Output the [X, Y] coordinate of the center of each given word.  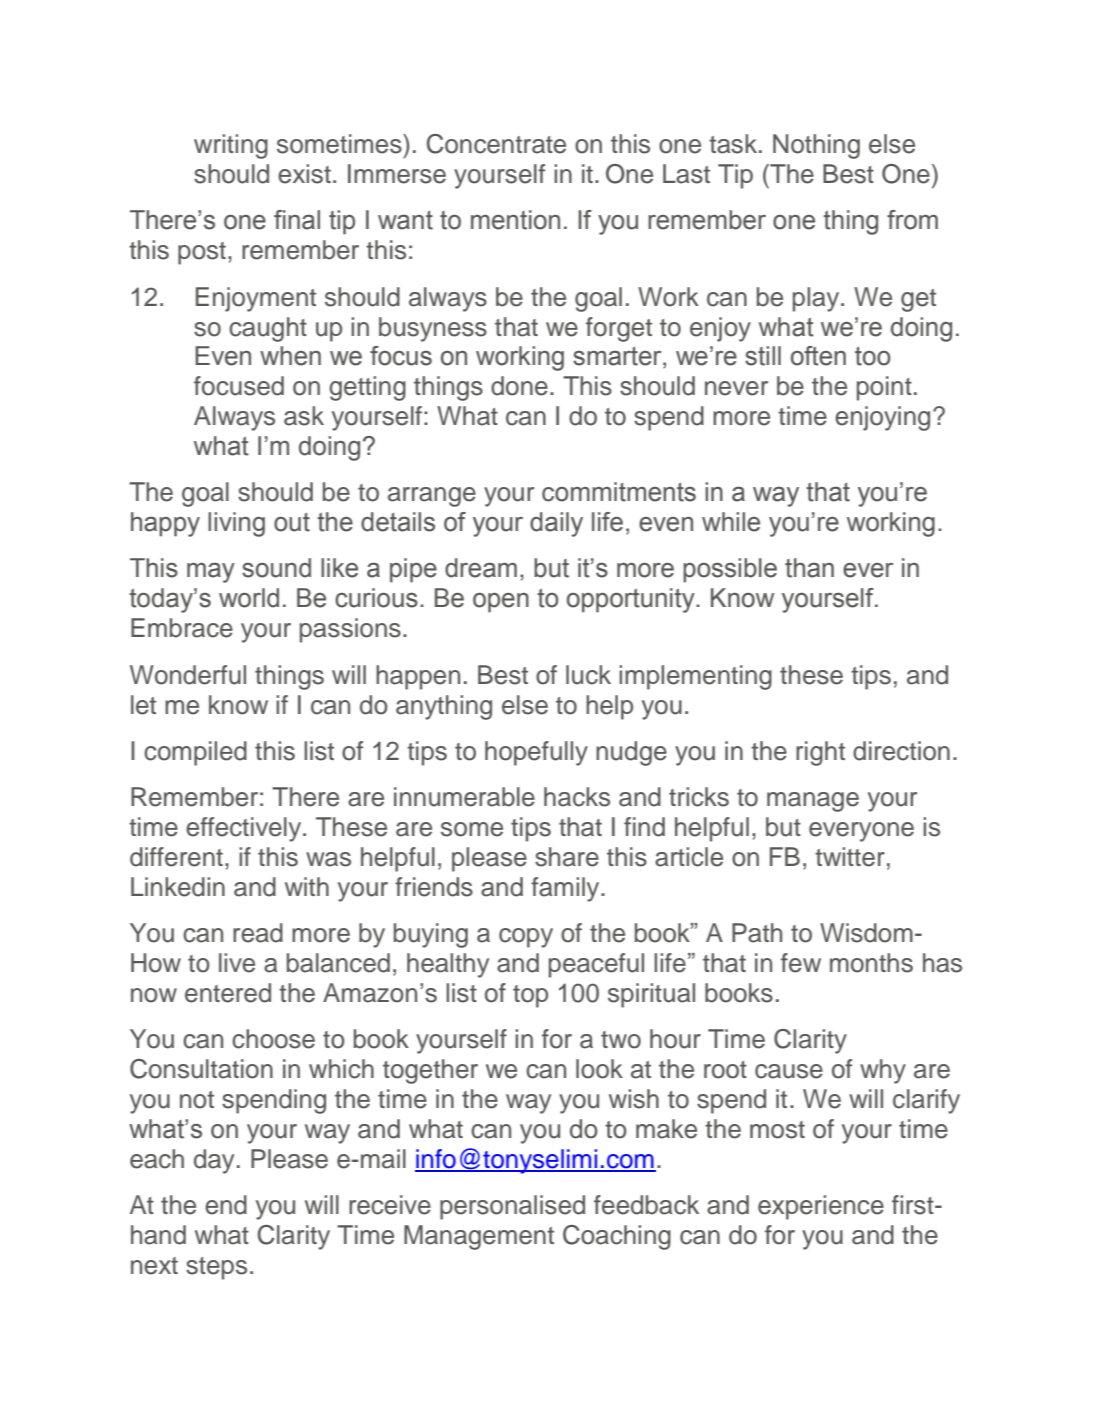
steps [216, 1268]
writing [231, 146]
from [912, 220]
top [530, 996]
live [237, 963]
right [820, 753]
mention [515, 220]
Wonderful [188, 675]
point [884, 388]
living [236, 524]
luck [588, 675]
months [871, 963]
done [519, 386]
